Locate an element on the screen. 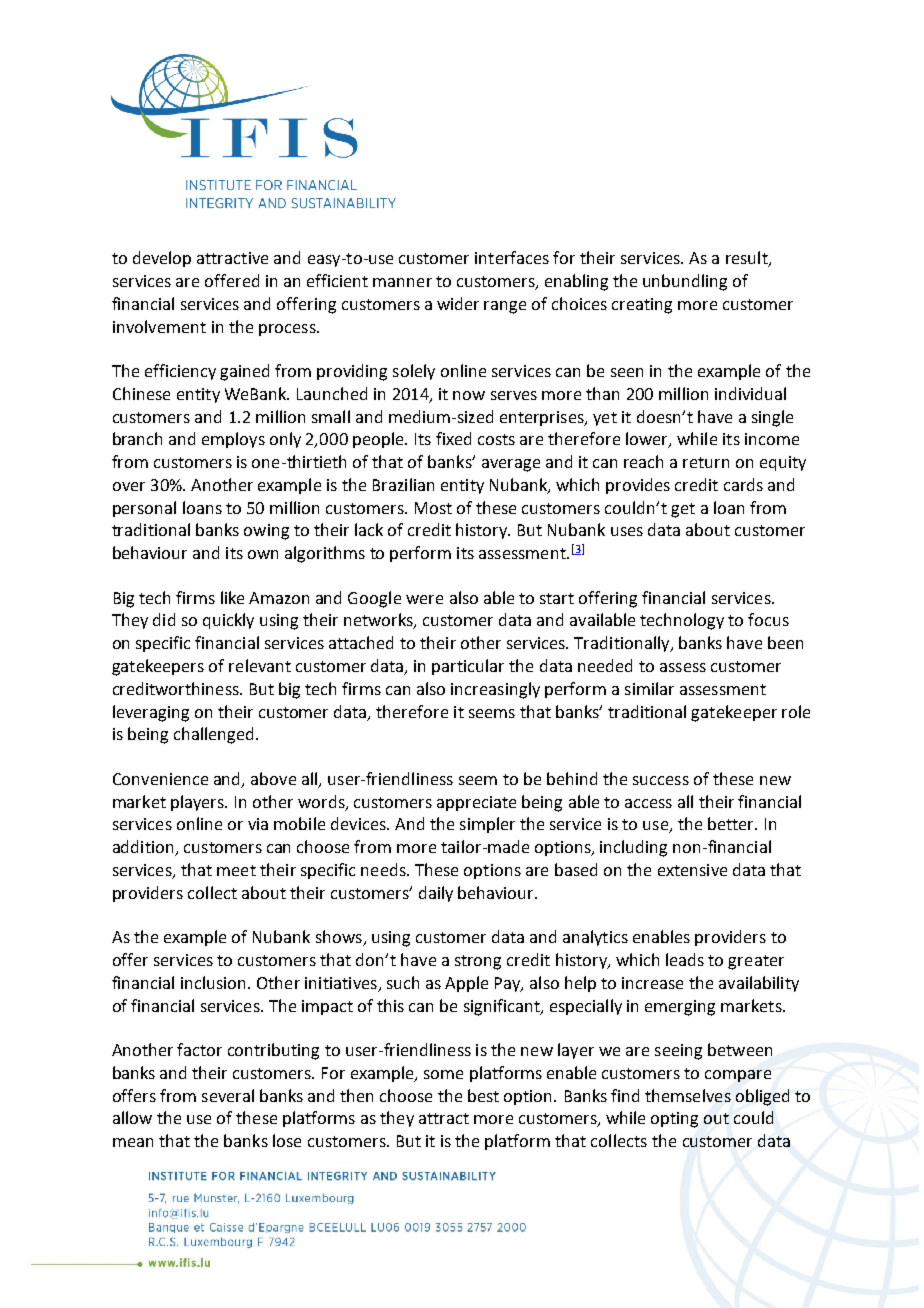 The width and height of the screenshot is (924, 1308). several is located at coordinates (228, 1095).
